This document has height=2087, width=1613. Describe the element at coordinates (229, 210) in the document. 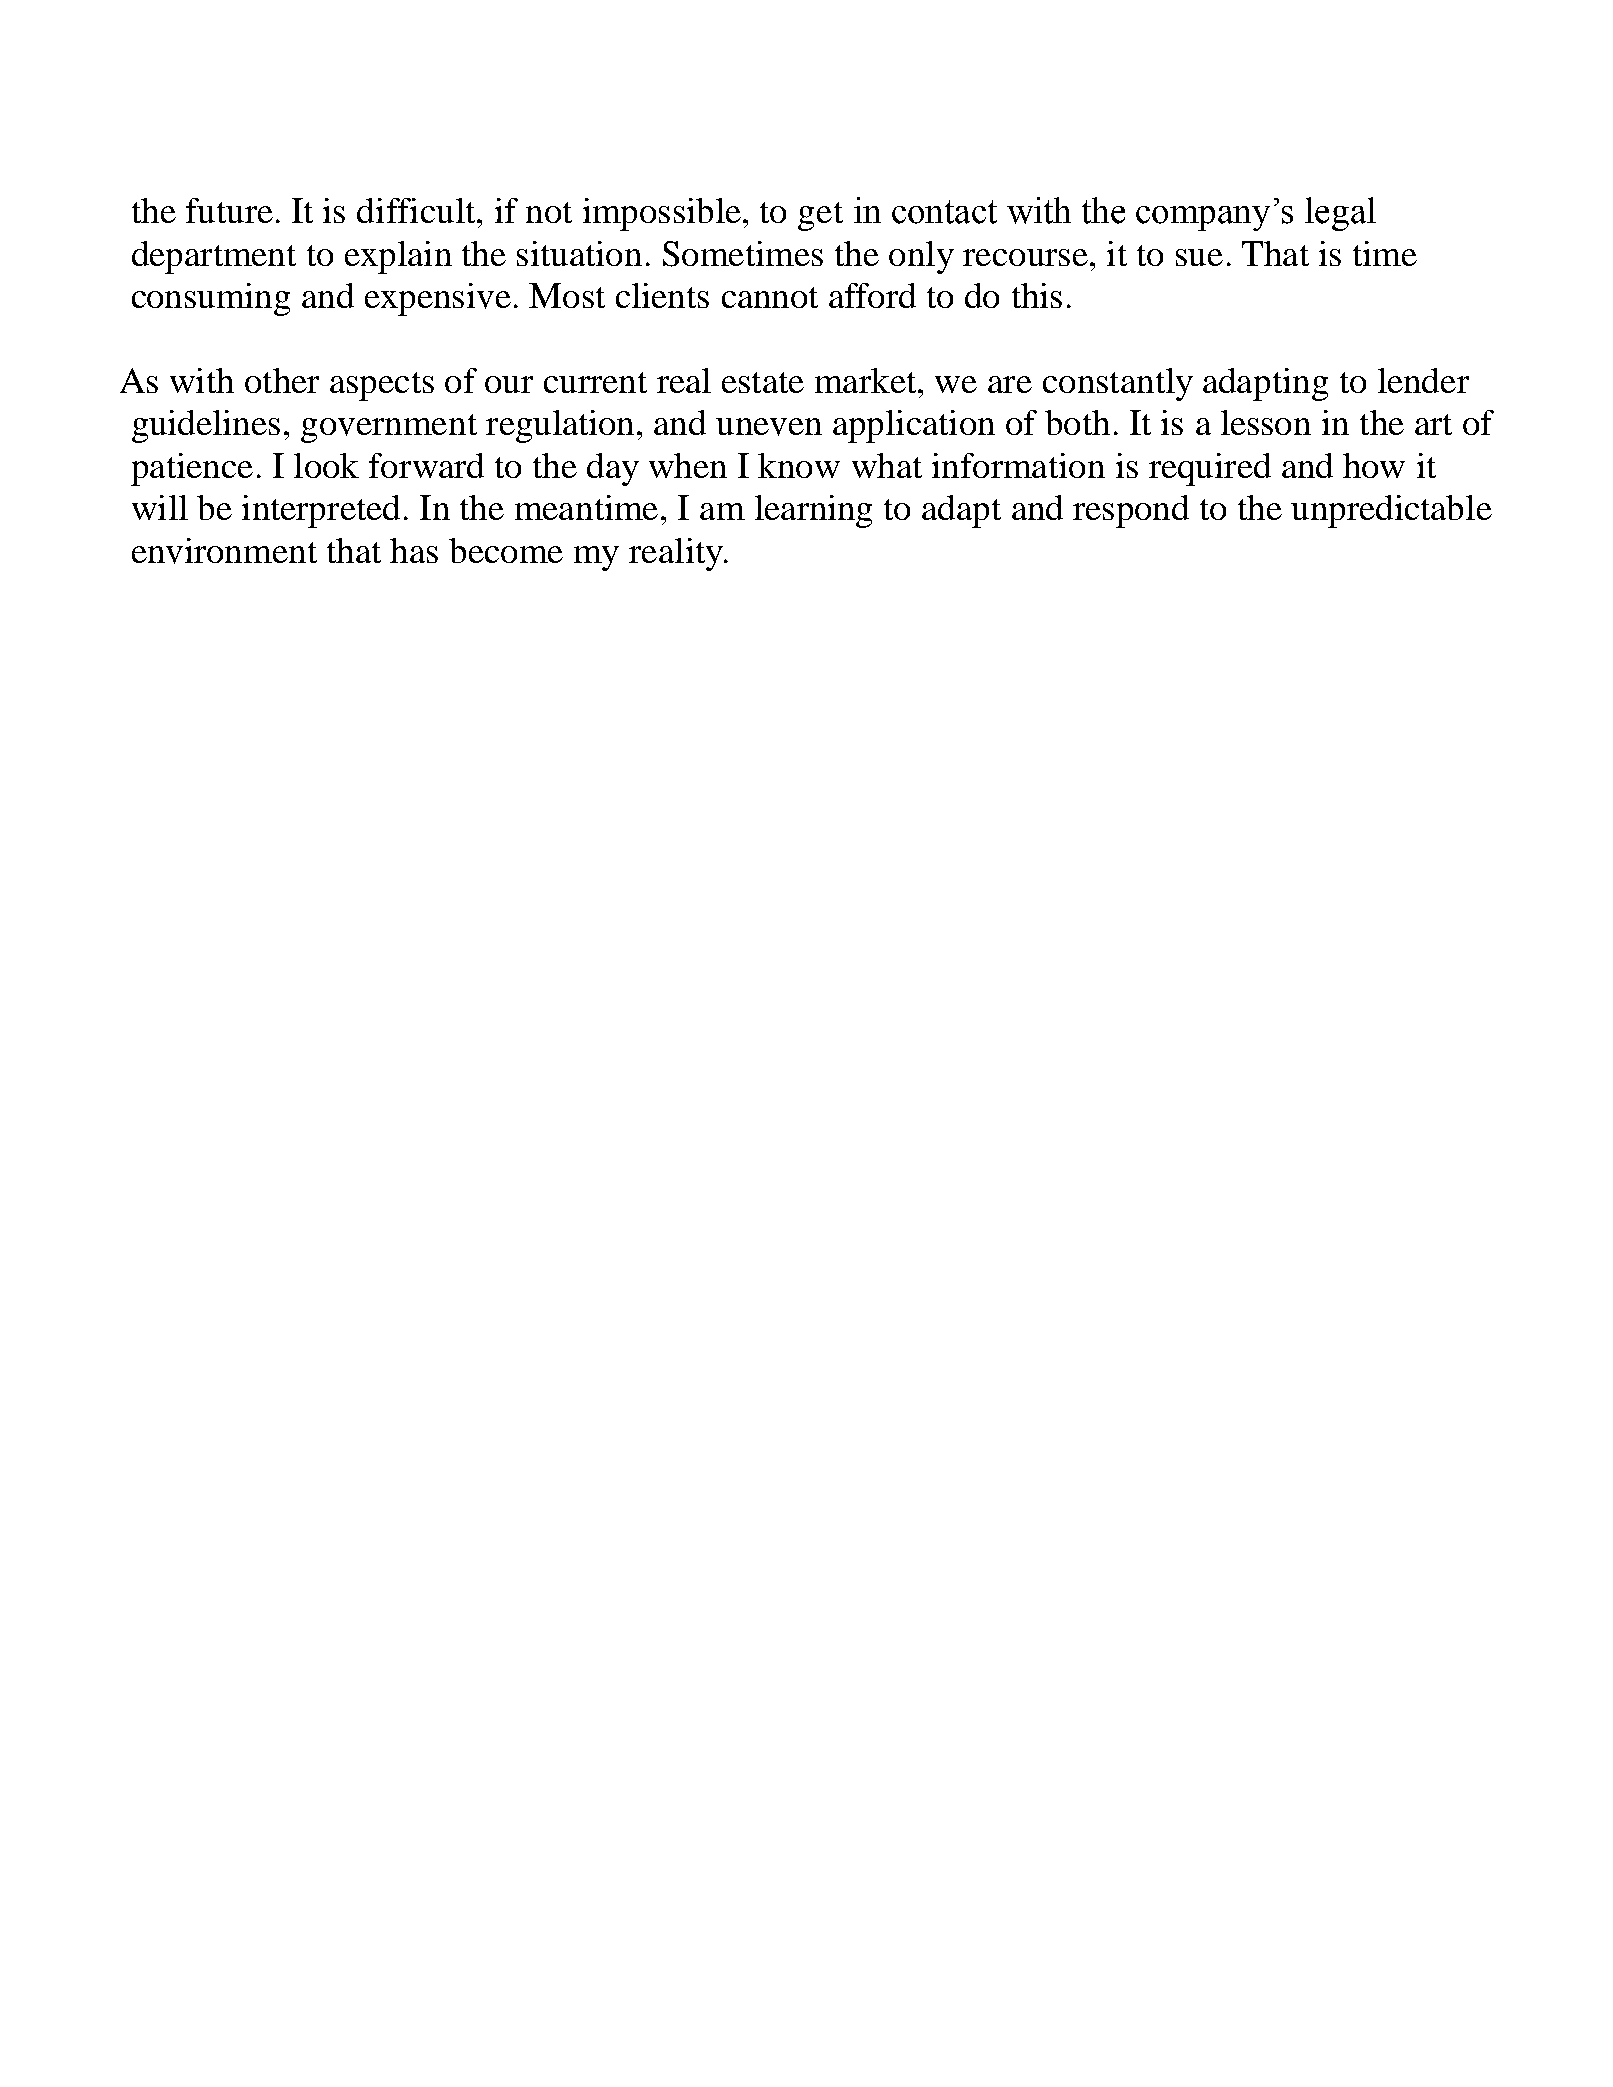

I see `future` at that location.
